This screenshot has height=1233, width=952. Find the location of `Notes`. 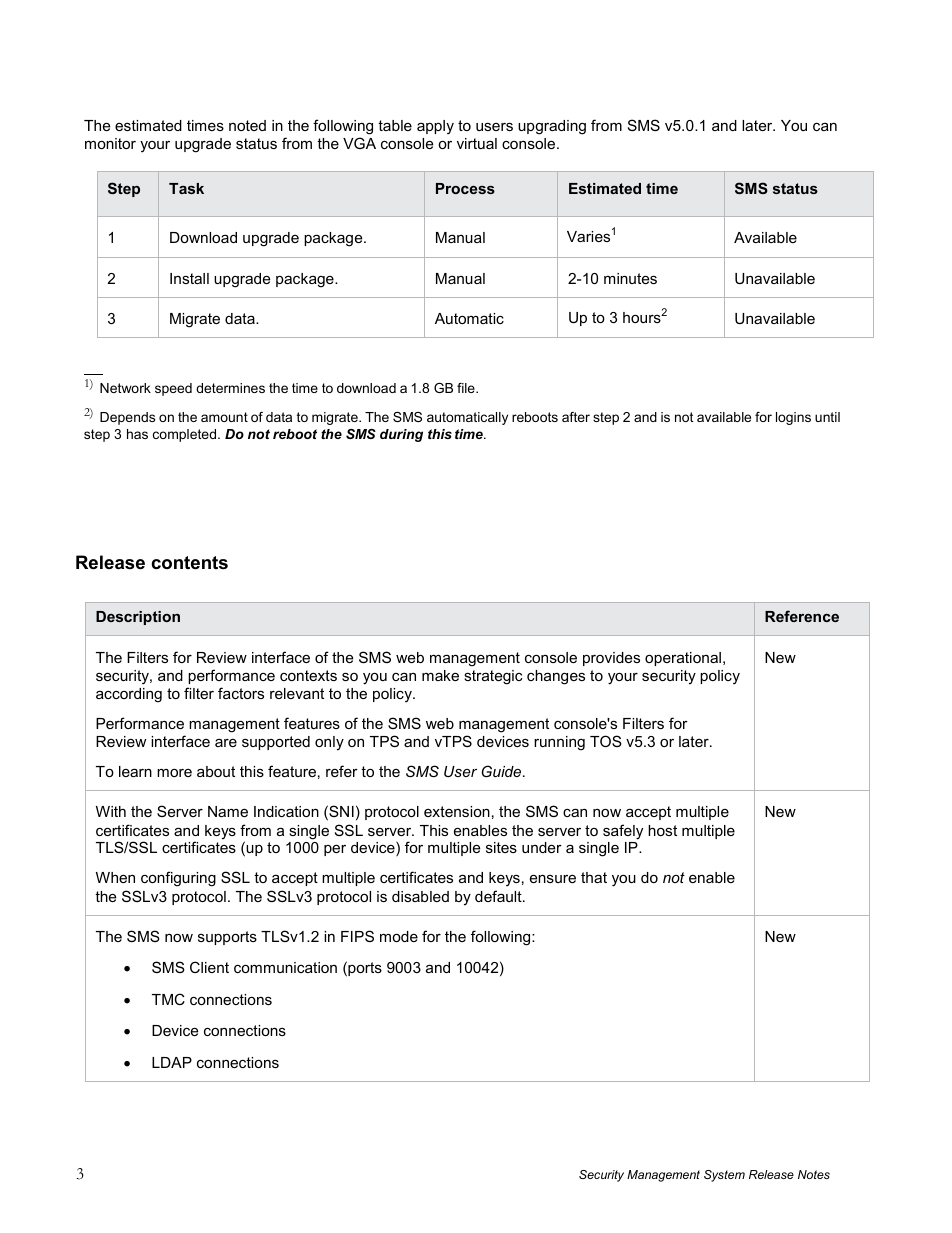

Notes is located at coordinates (814, 1174).
